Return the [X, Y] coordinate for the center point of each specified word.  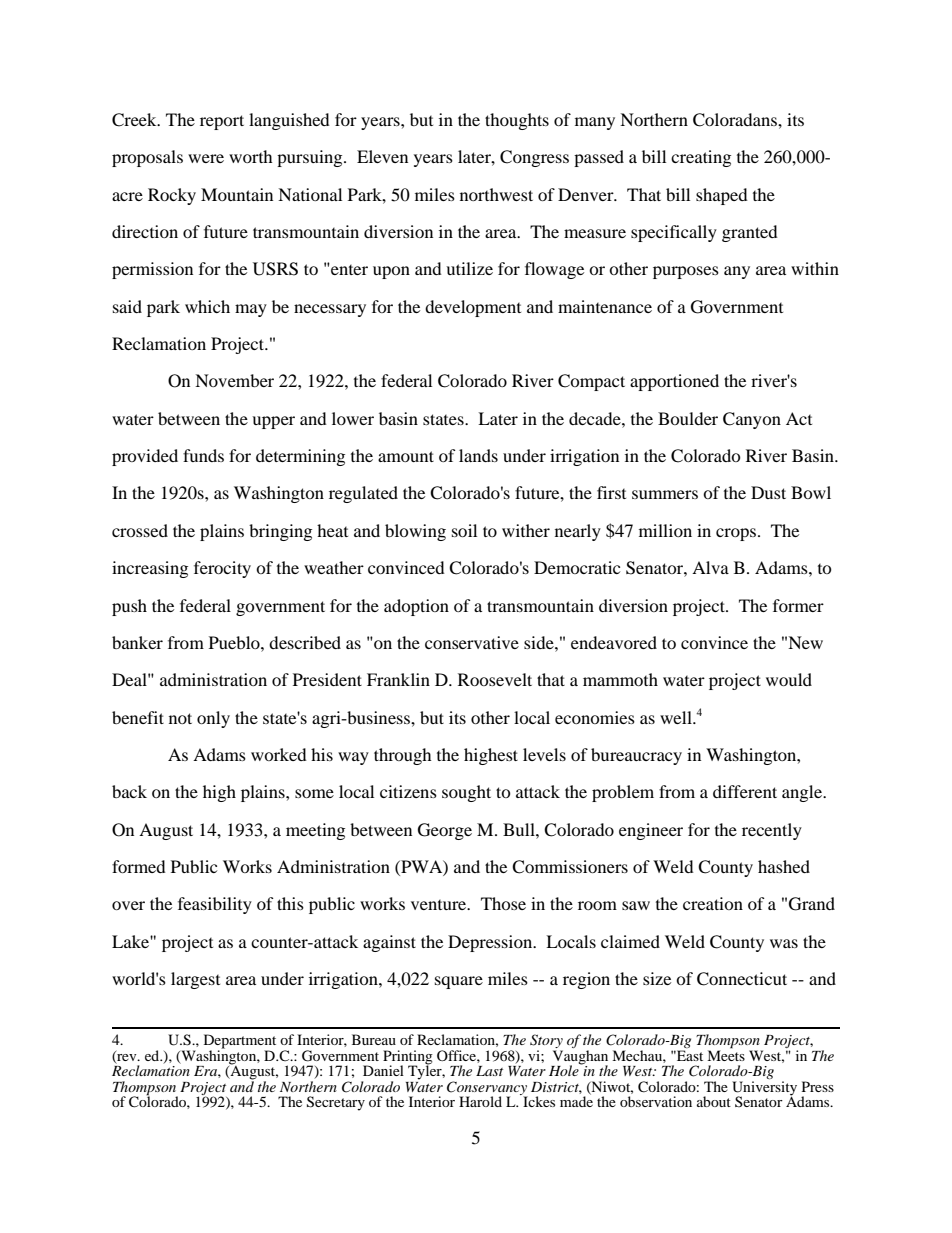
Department [240, 1042]
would [789, 679]
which [207, 306]
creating [701, 158]
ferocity [222, 569]
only [213, 719]
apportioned [674, 382]
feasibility [215, 905]
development [473, 308]
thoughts [517, 121]
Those [503, 903]
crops [736, 534]
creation [713, 903]
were [206, 158]
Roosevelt [495, 679]
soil [464, 530]
